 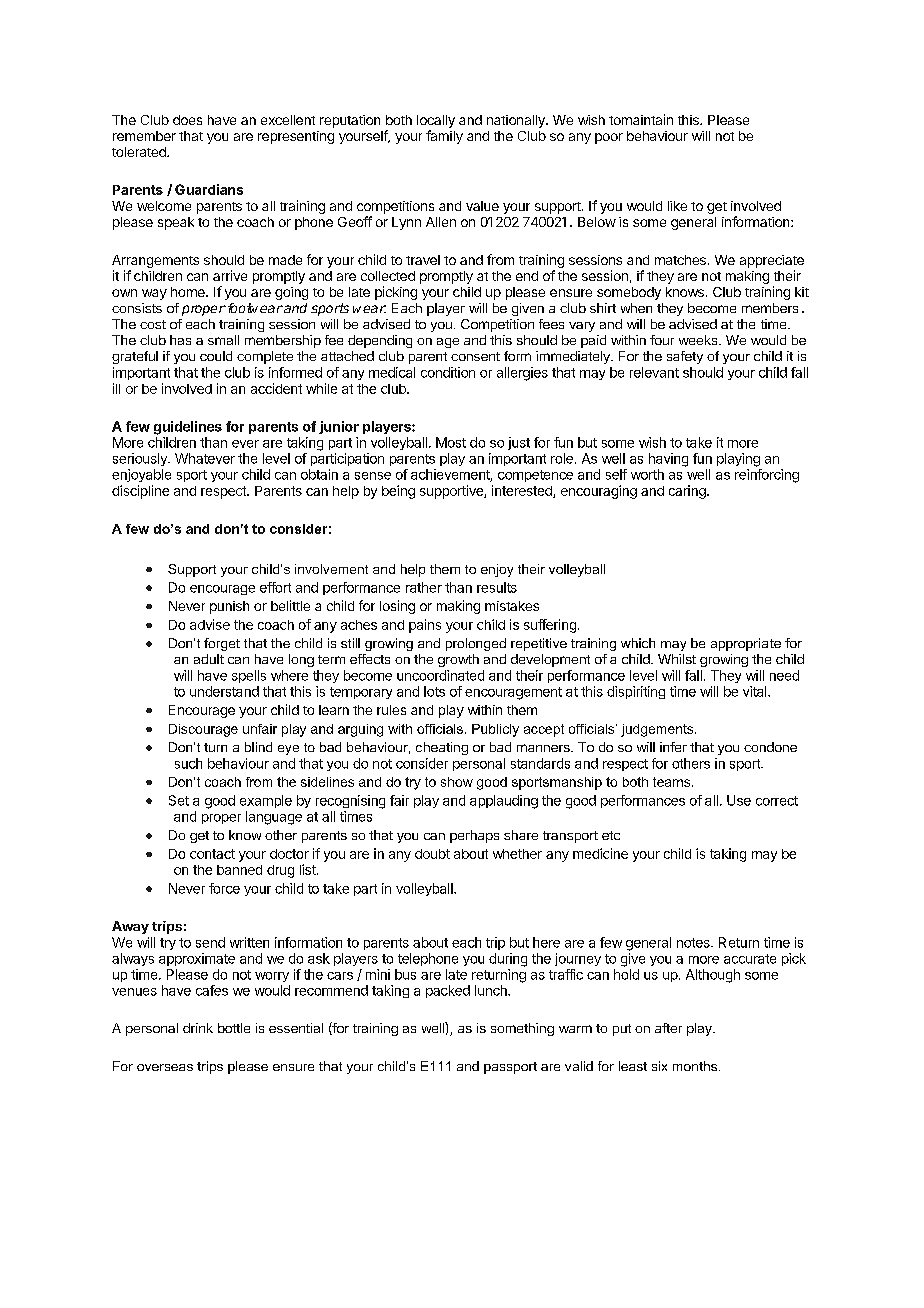 What do you see at coordinates (442, 748) in the screenshot?
I see `cheating` at bounding box center [442, 748].
